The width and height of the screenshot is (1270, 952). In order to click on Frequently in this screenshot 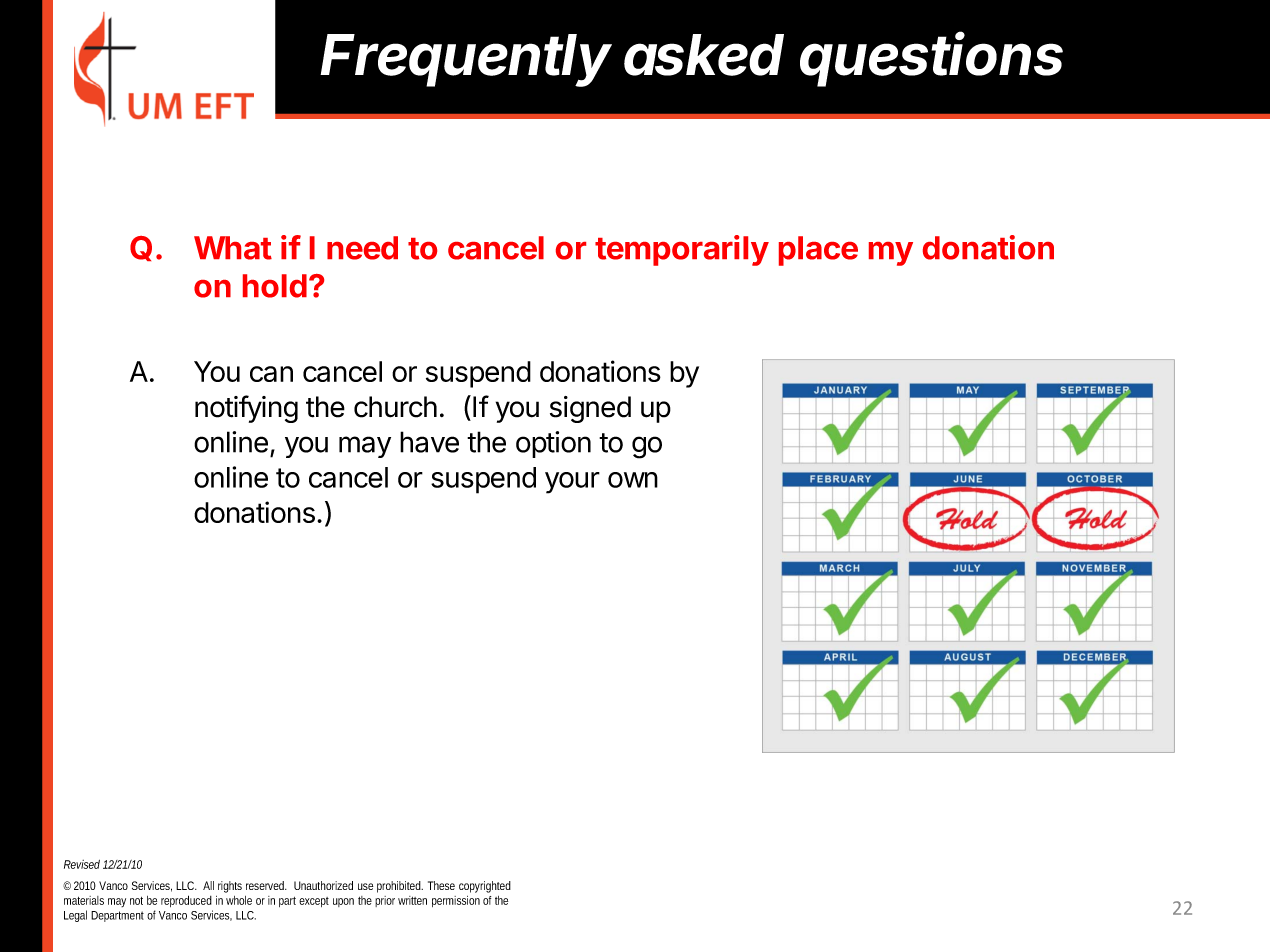, I will do `click(466, 60)`.
